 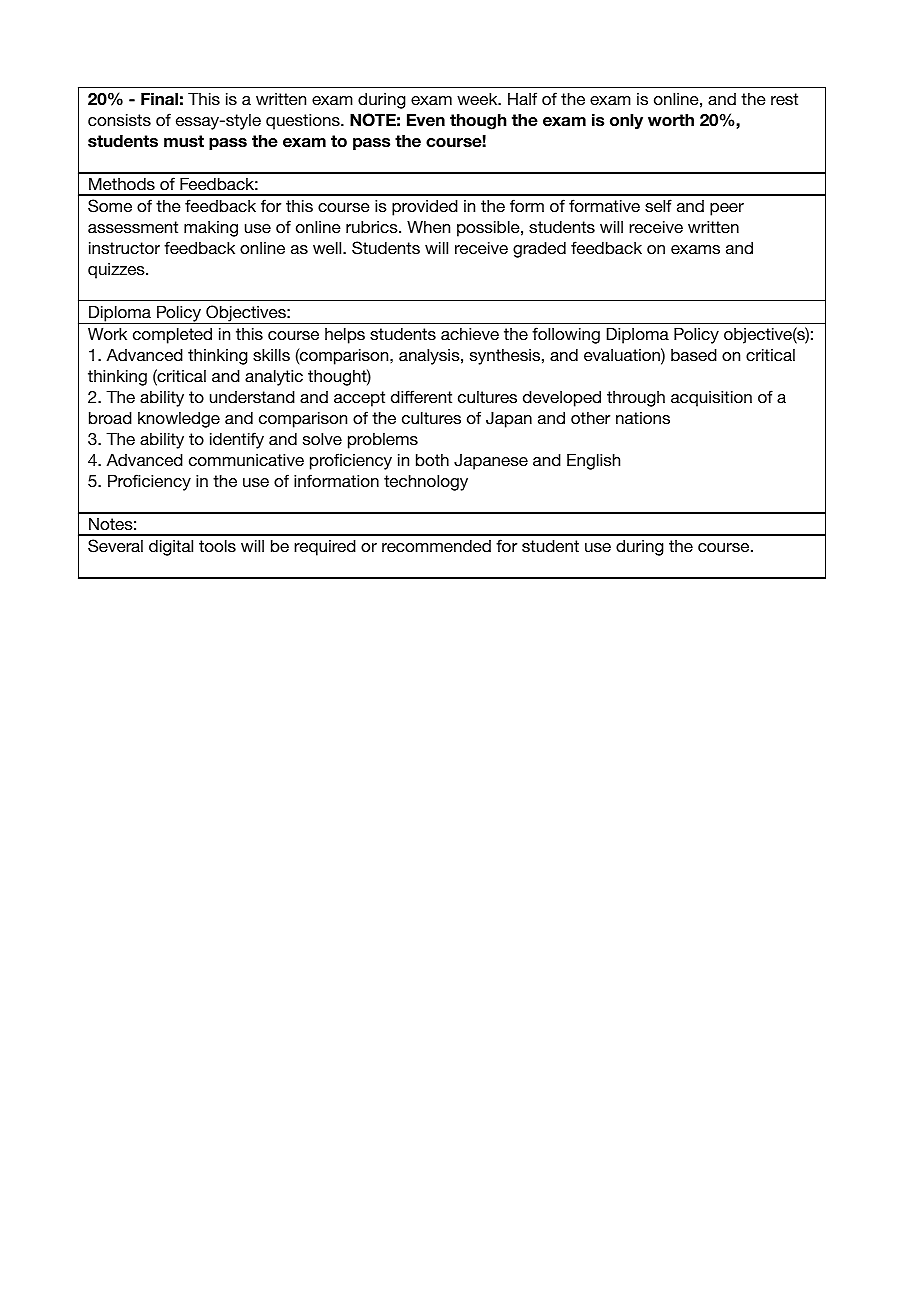 What do you see at coordinates (172, 336) in the screenshot?
I see `completed` at bounding box center [172, 336].
